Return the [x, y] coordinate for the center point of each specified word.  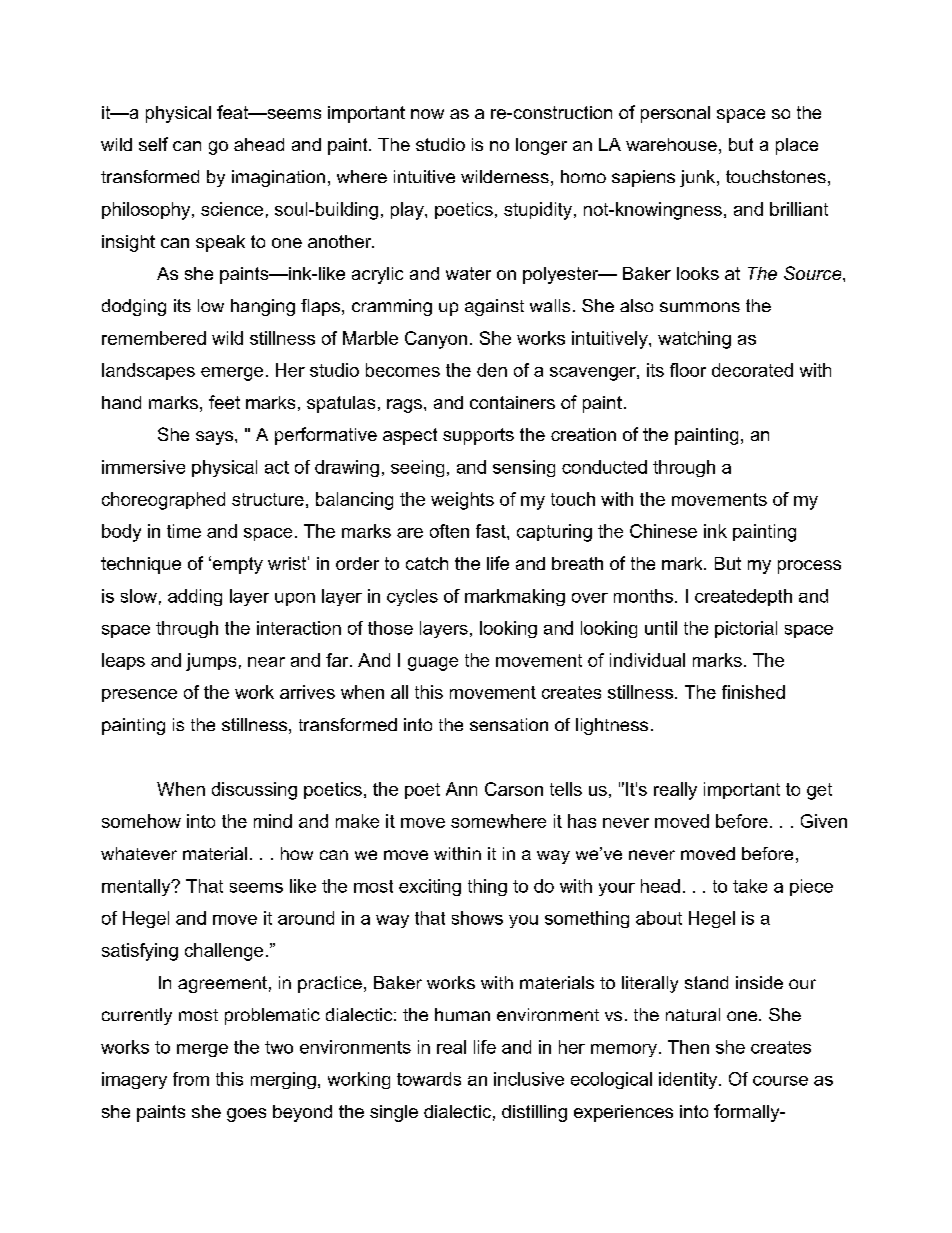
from [191, 1079]
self [153, 144]
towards [429, 1079]
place [797, 146]
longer [541, 146]
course [780, 1081]
